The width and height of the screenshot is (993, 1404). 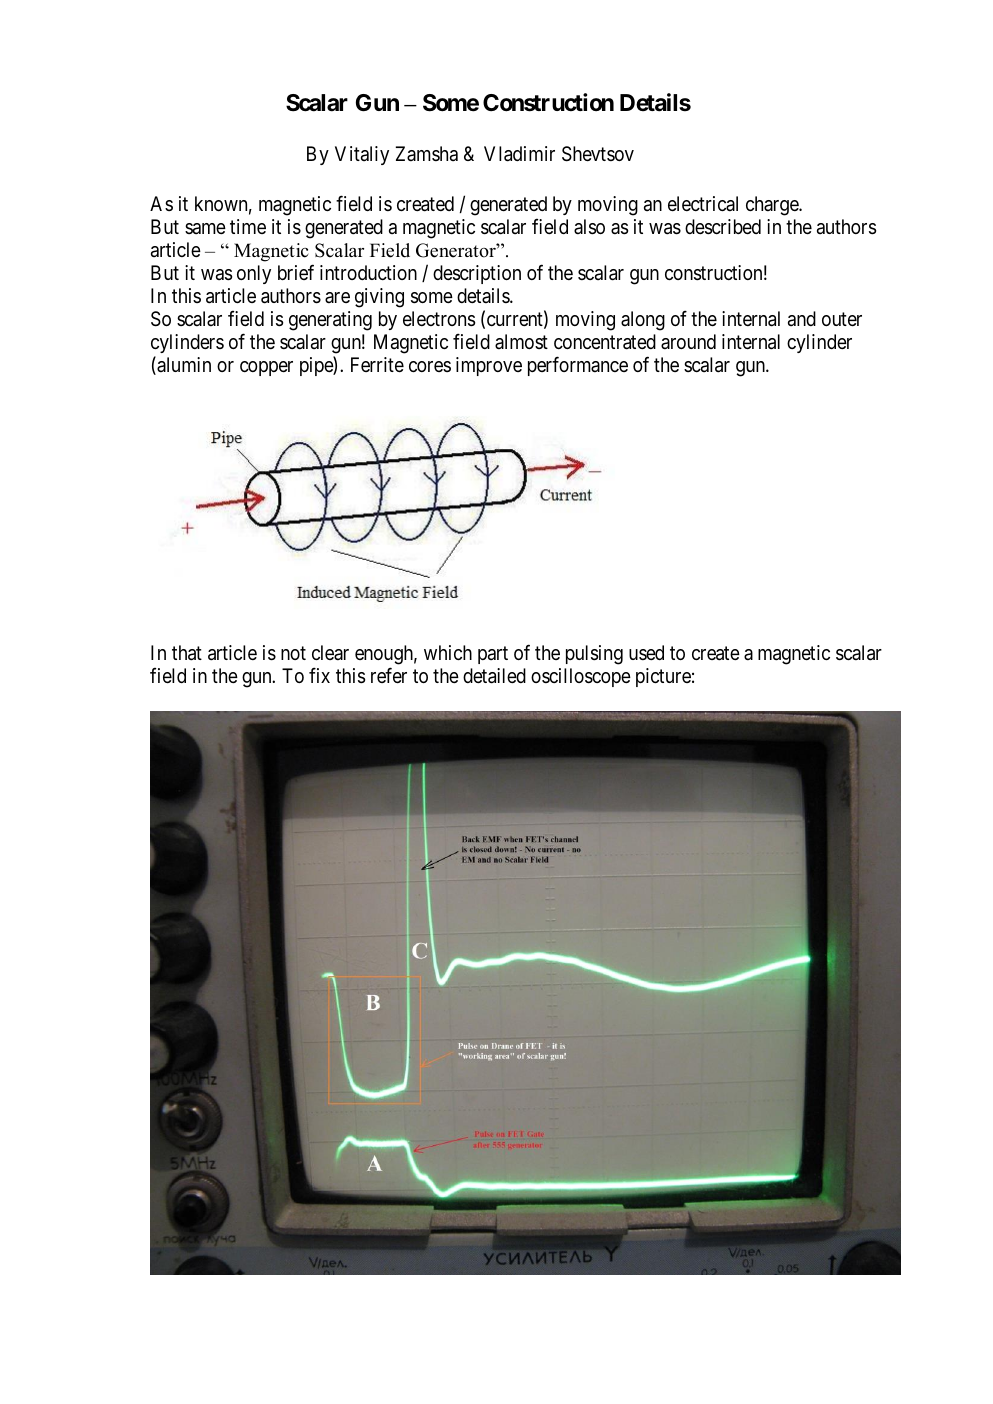 What do you see at coordinates (688, 341) in the screenshot?
I see `around` at bounding box center [688, 341].
